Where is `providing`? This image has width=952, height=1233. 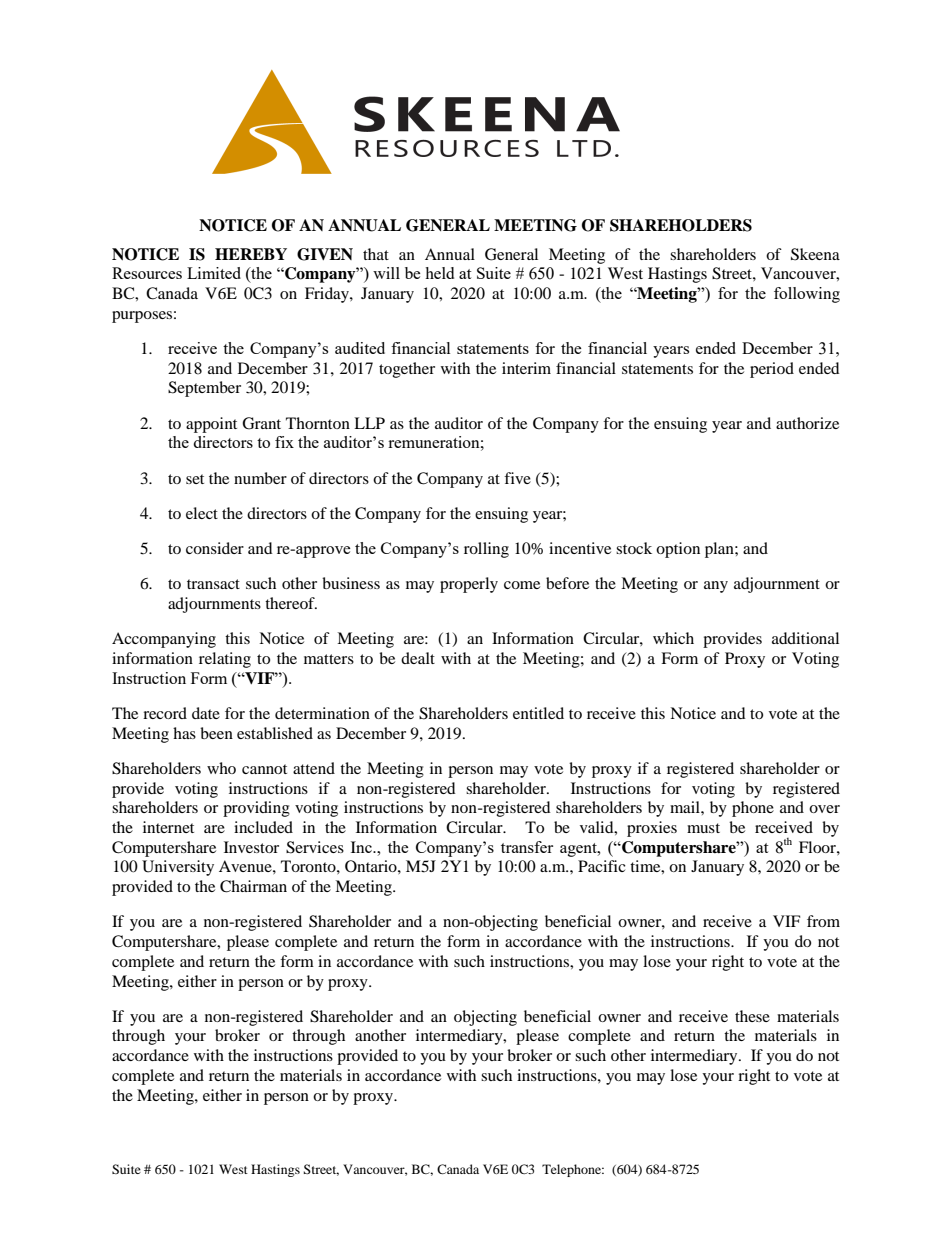
providing is located at coordinates (256, 809).
